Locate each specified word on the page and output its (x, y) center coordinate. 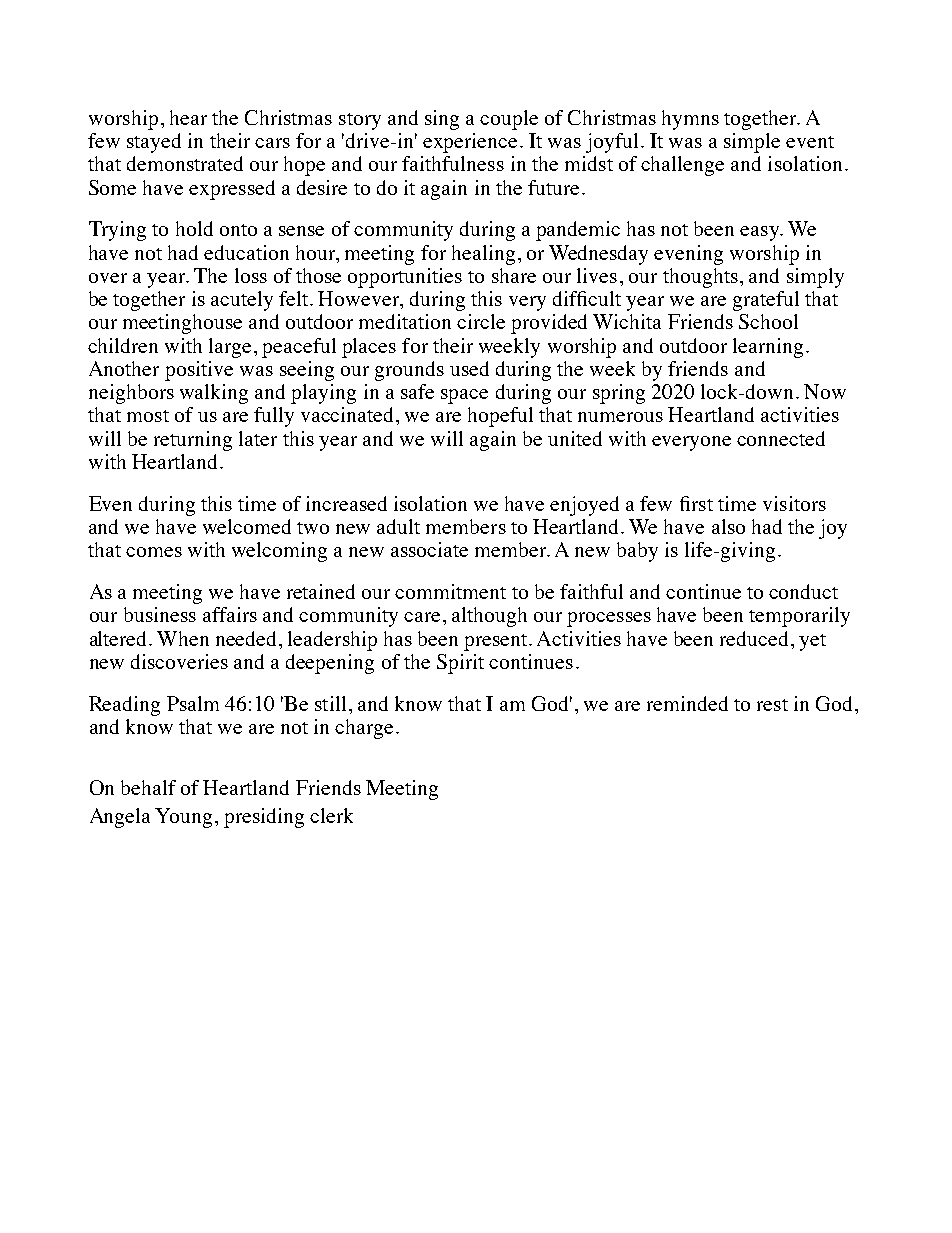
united (575, 438)
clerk (331, 815)
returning (193, 441)
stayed (154, 143)
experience (470, 143)
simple (752, 143)
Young (183, 818)
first (696, 503)
